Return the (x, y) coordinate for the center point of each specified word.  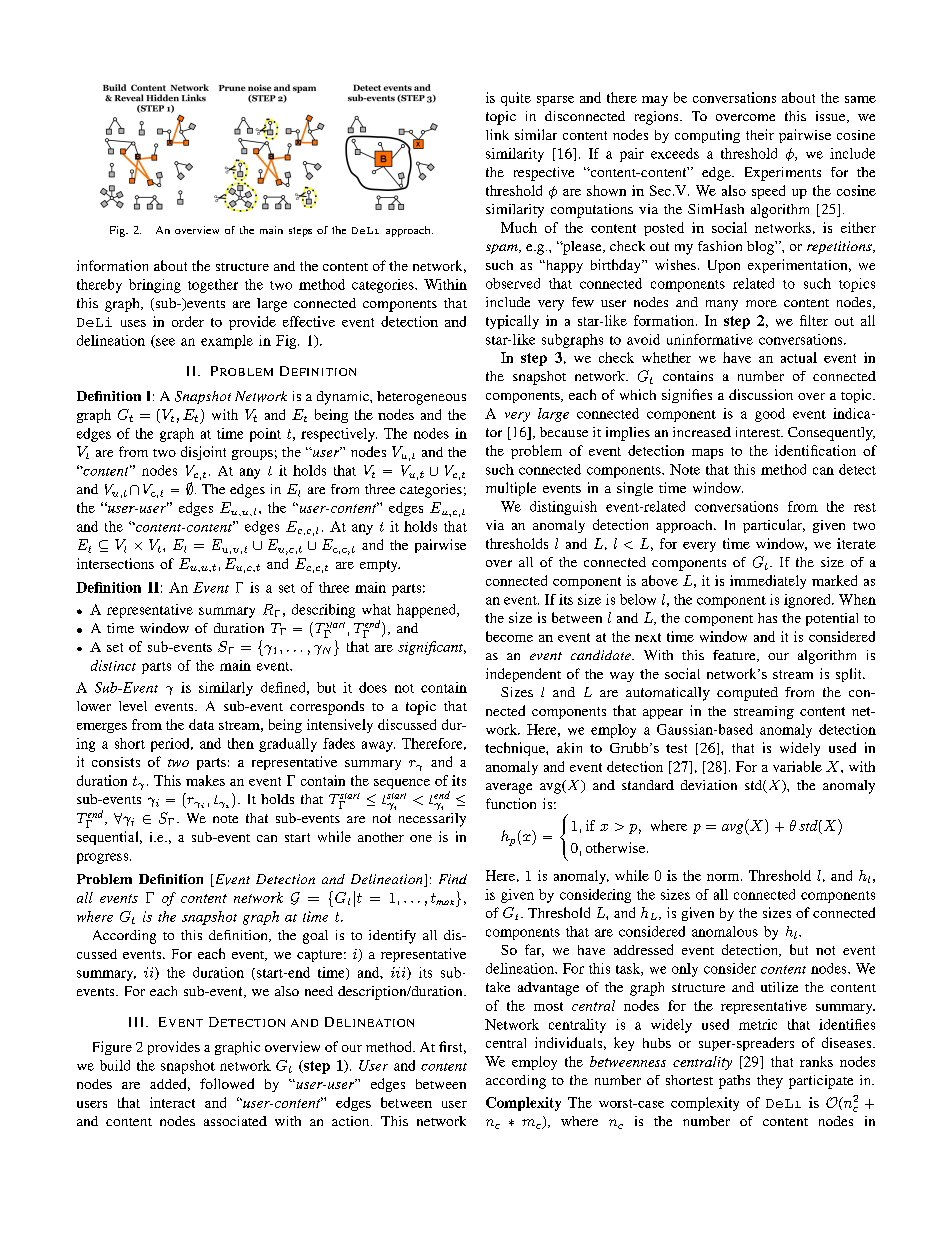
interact (172, 1102)
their (760, 134)
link (497, 134)
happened (427, 611)
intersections (115, 563)
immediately (768, 582)
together (213, 286)
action (352, 1121)
